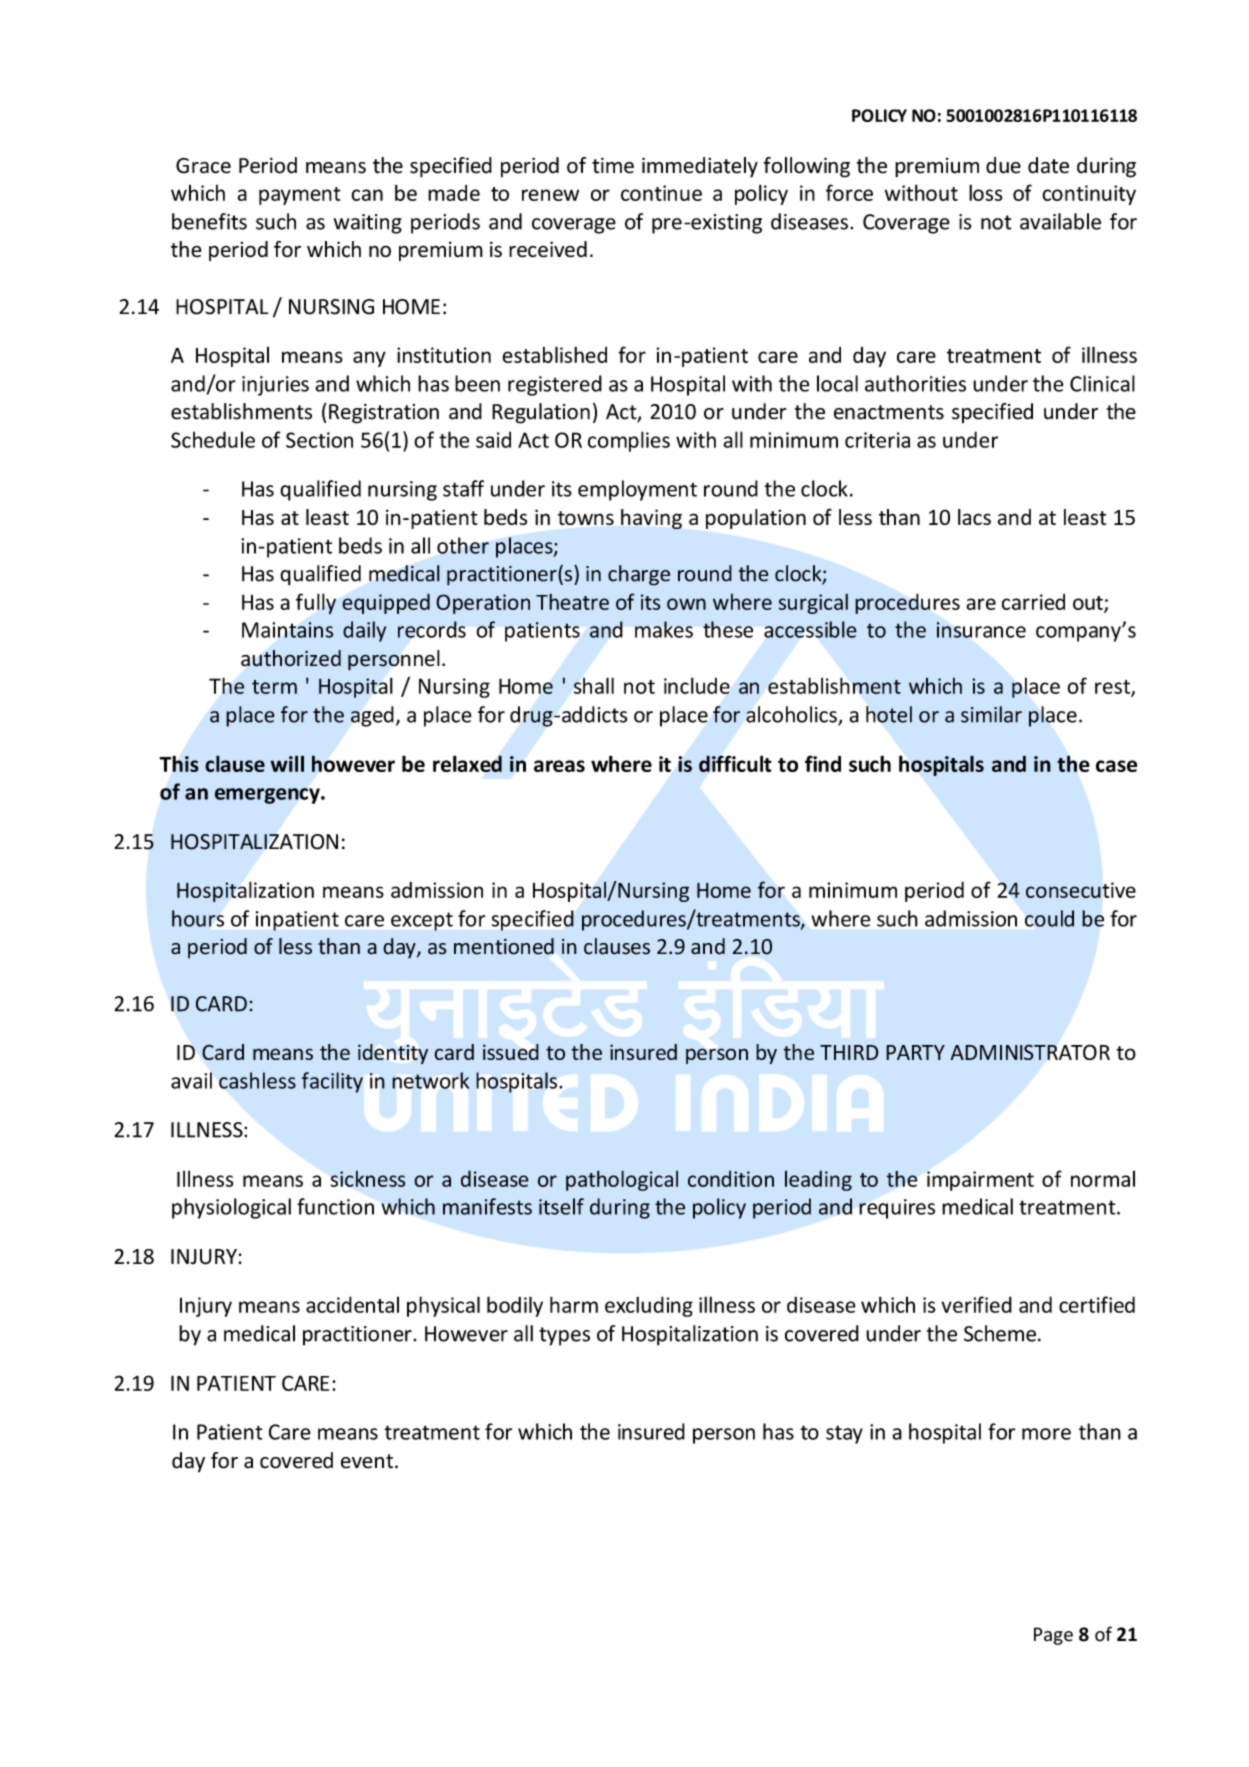  Describe the element at coordinates (368, 1461) in the screenshot. I see `event` at that location.
